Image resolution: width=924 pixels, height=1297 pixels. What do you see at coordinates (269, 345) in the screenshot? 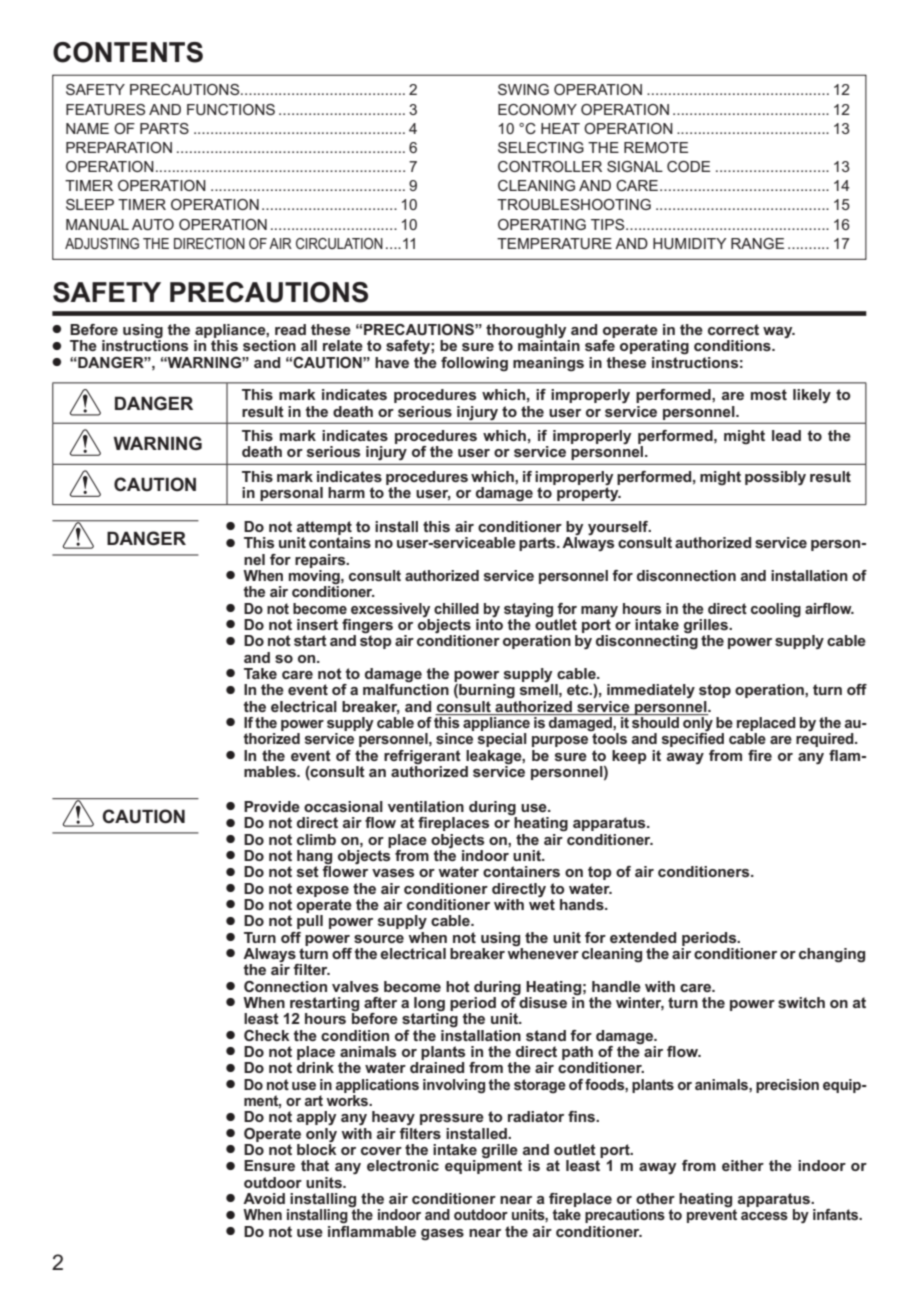
I see `section` at bounding box center [269, 345].
